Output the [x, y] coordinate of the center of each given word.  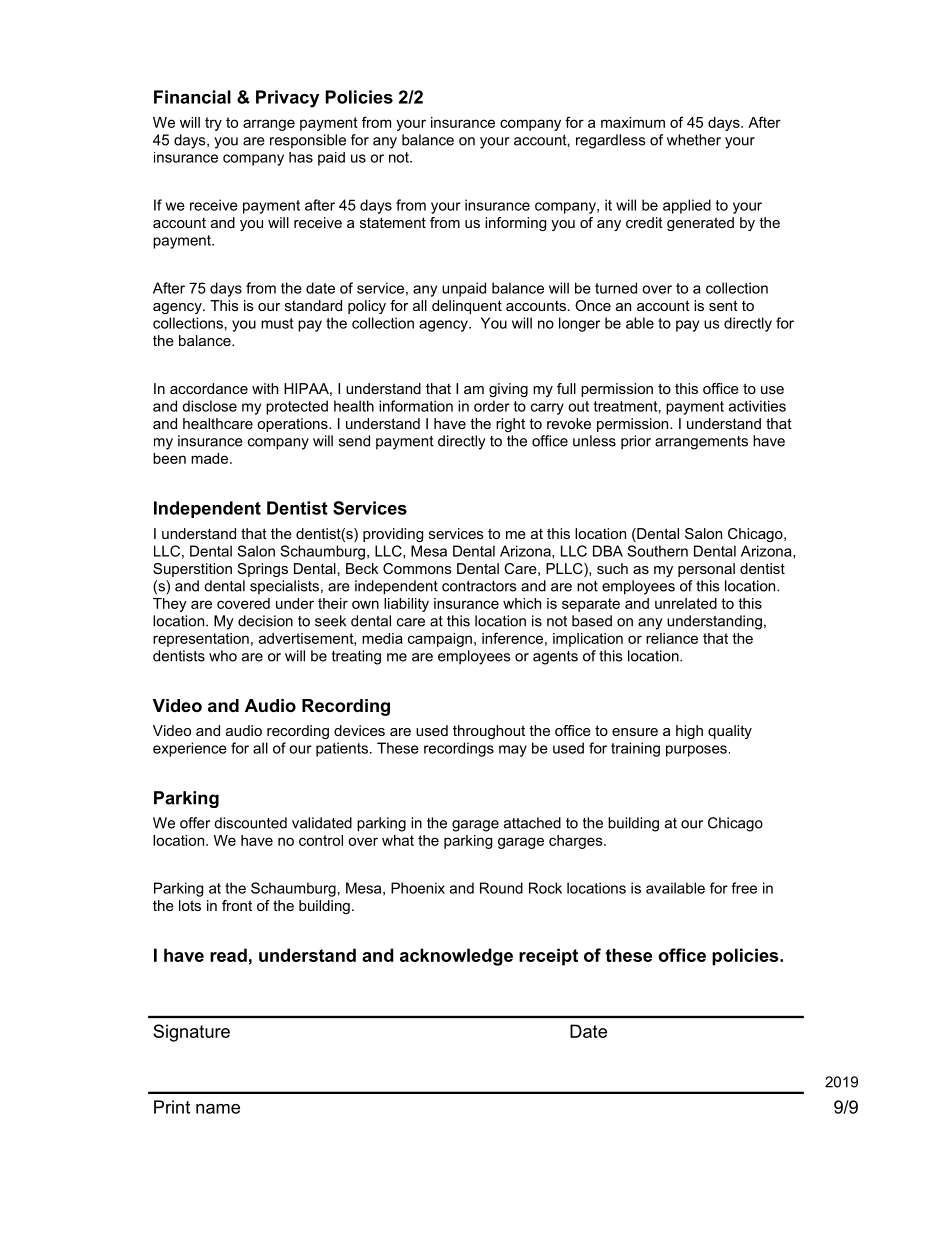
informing [515, 224]
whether [694, 140]
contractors [479, 586]
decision [265, 621]
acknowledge [456, 957]
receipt [548, 957]
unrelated [686, 603]
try [213, 124]
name [218, 1109]
